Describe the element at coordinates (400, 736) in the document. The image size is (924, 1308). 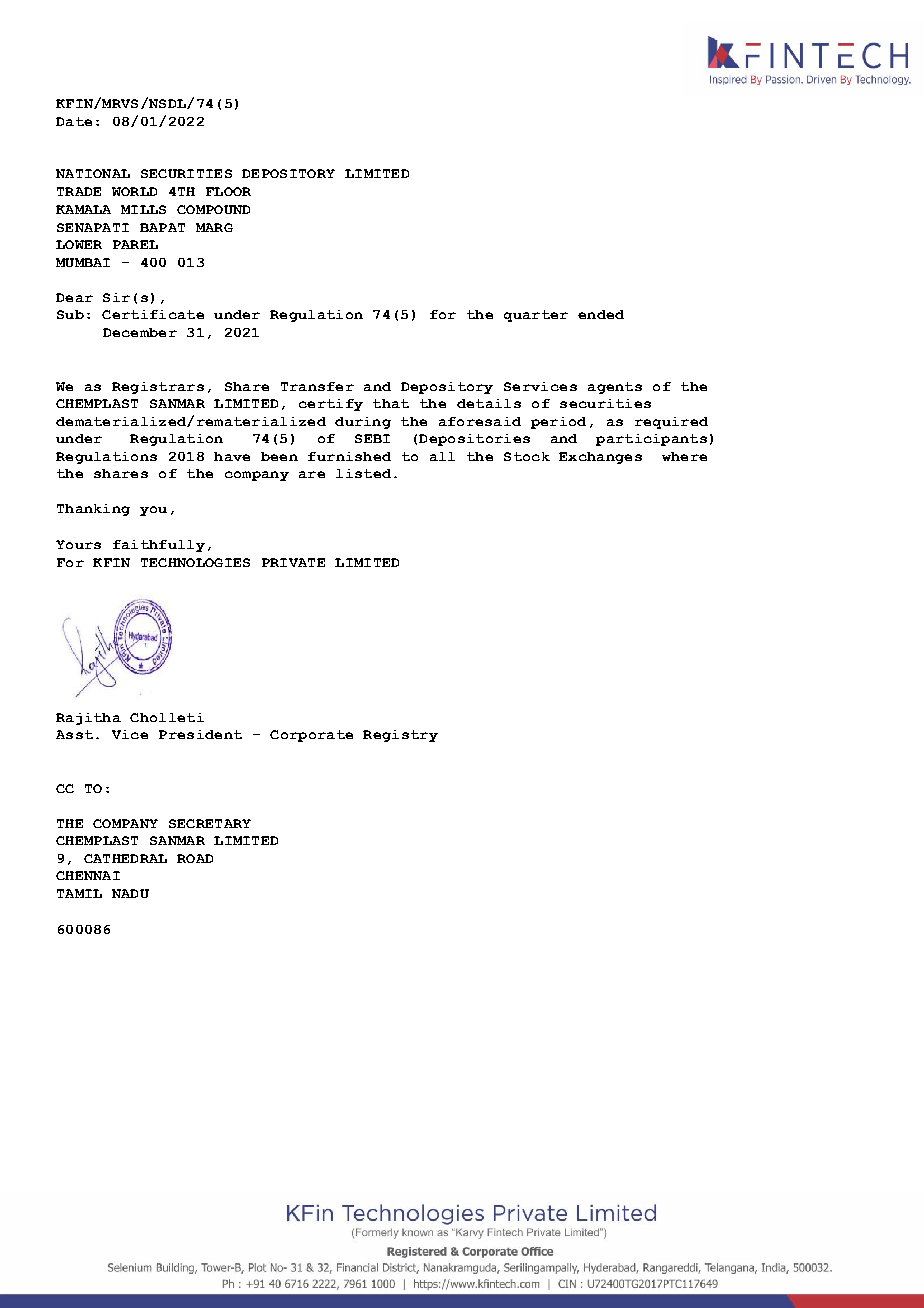
I see `Registry` at that location.
